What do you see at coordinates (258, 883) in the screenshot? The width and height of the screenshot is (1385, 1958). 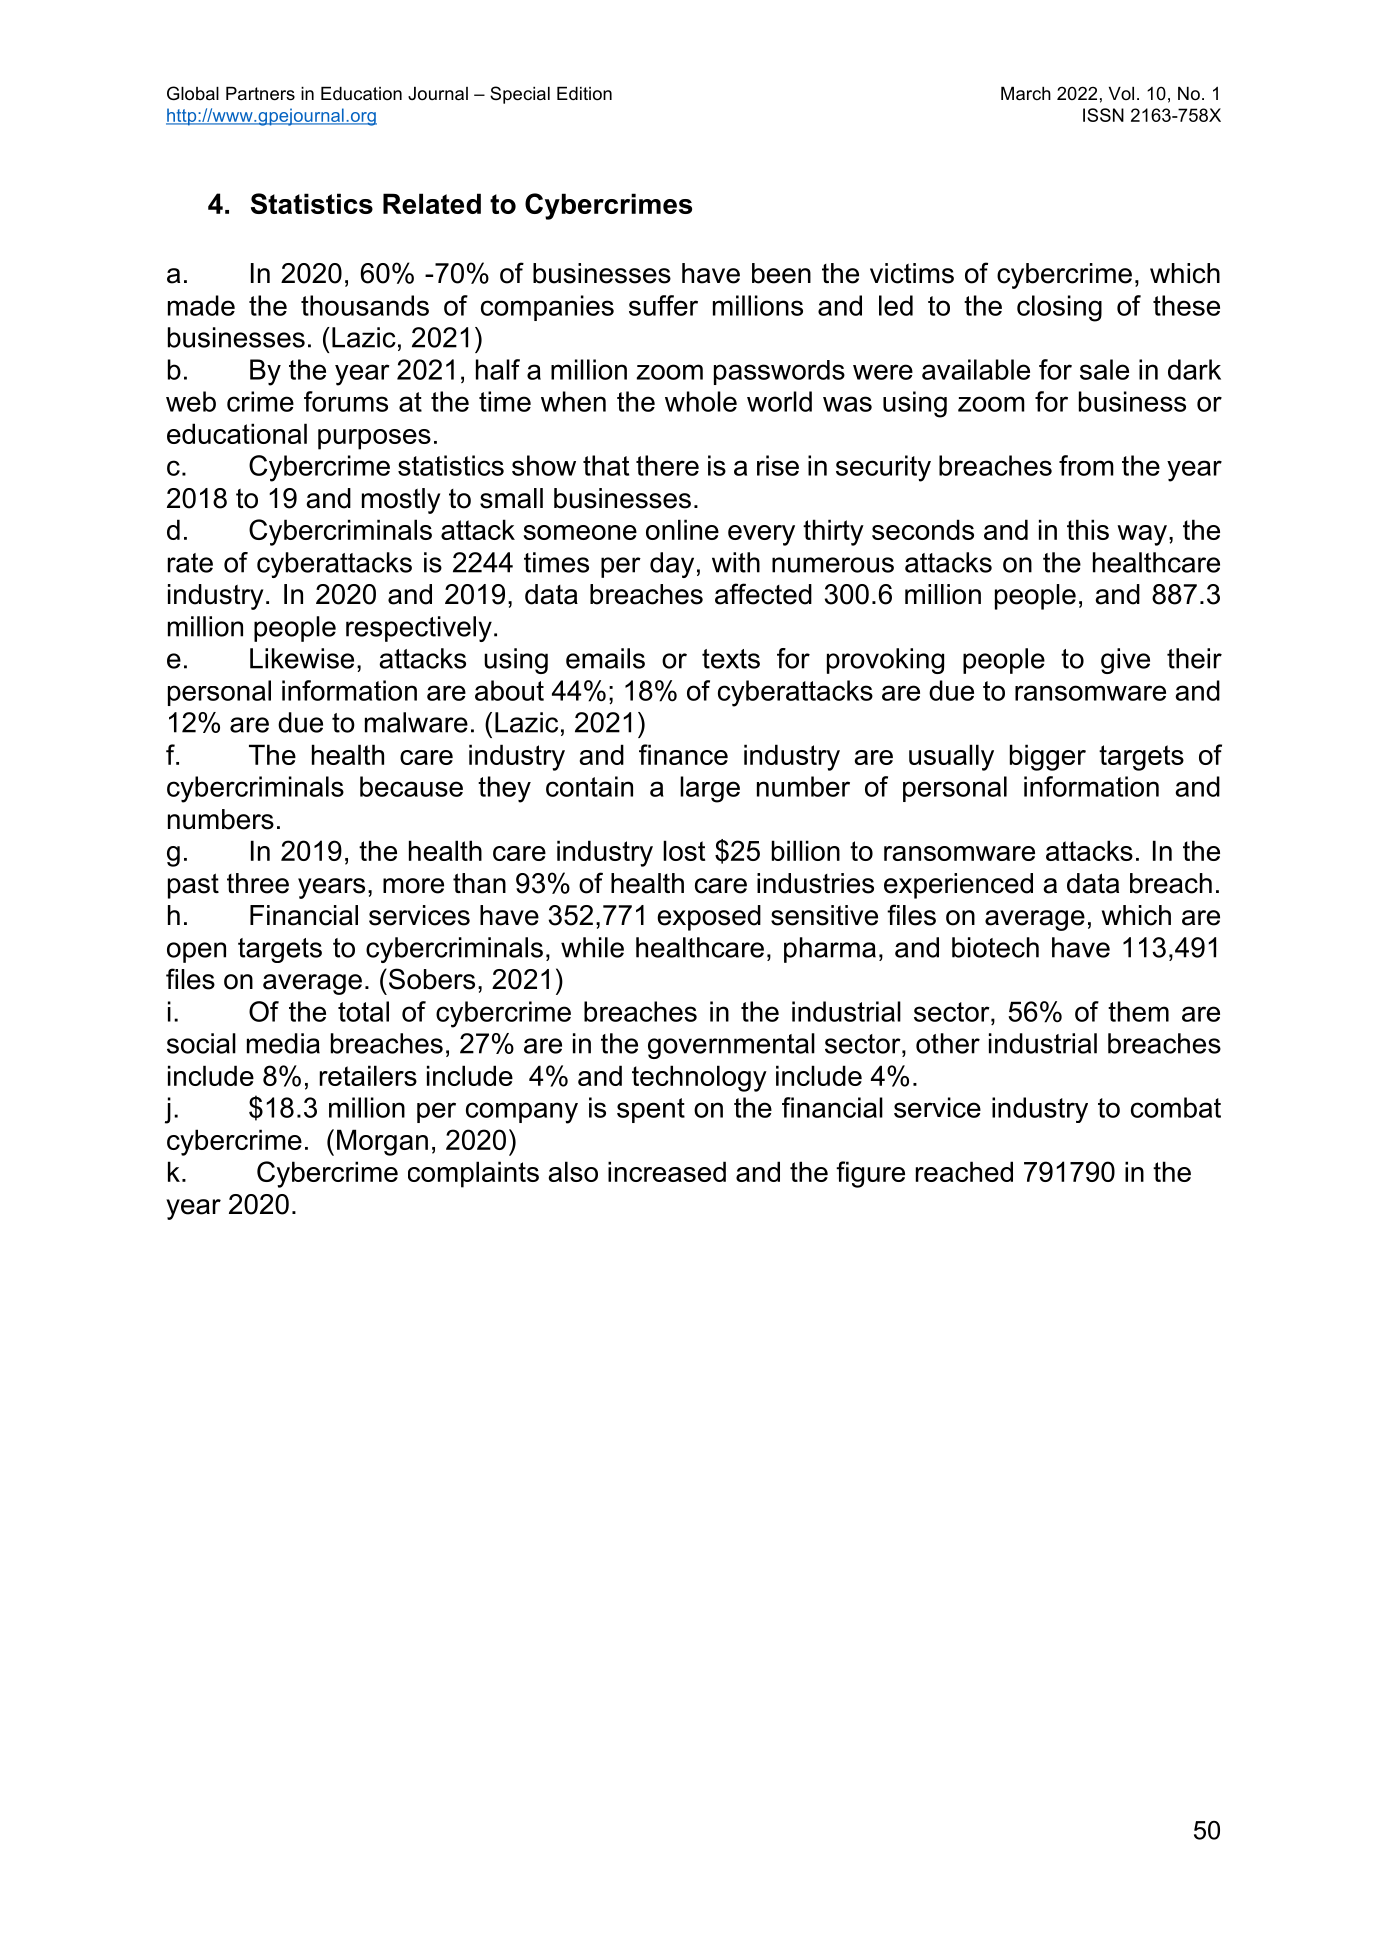 I see `three` at bounding box center [258, 883].
